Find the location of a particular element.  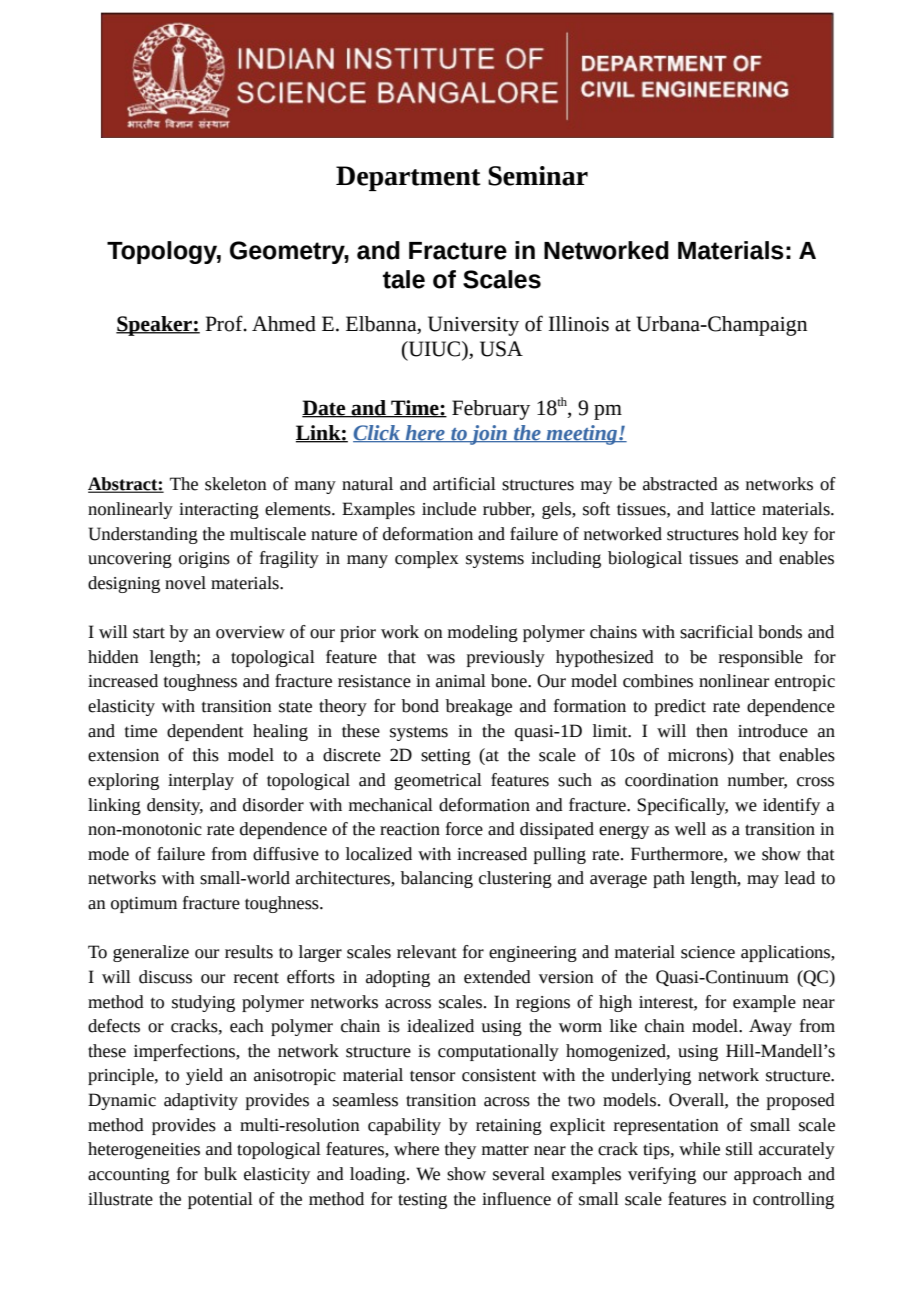

Department is located at coordinates (408, 178).
